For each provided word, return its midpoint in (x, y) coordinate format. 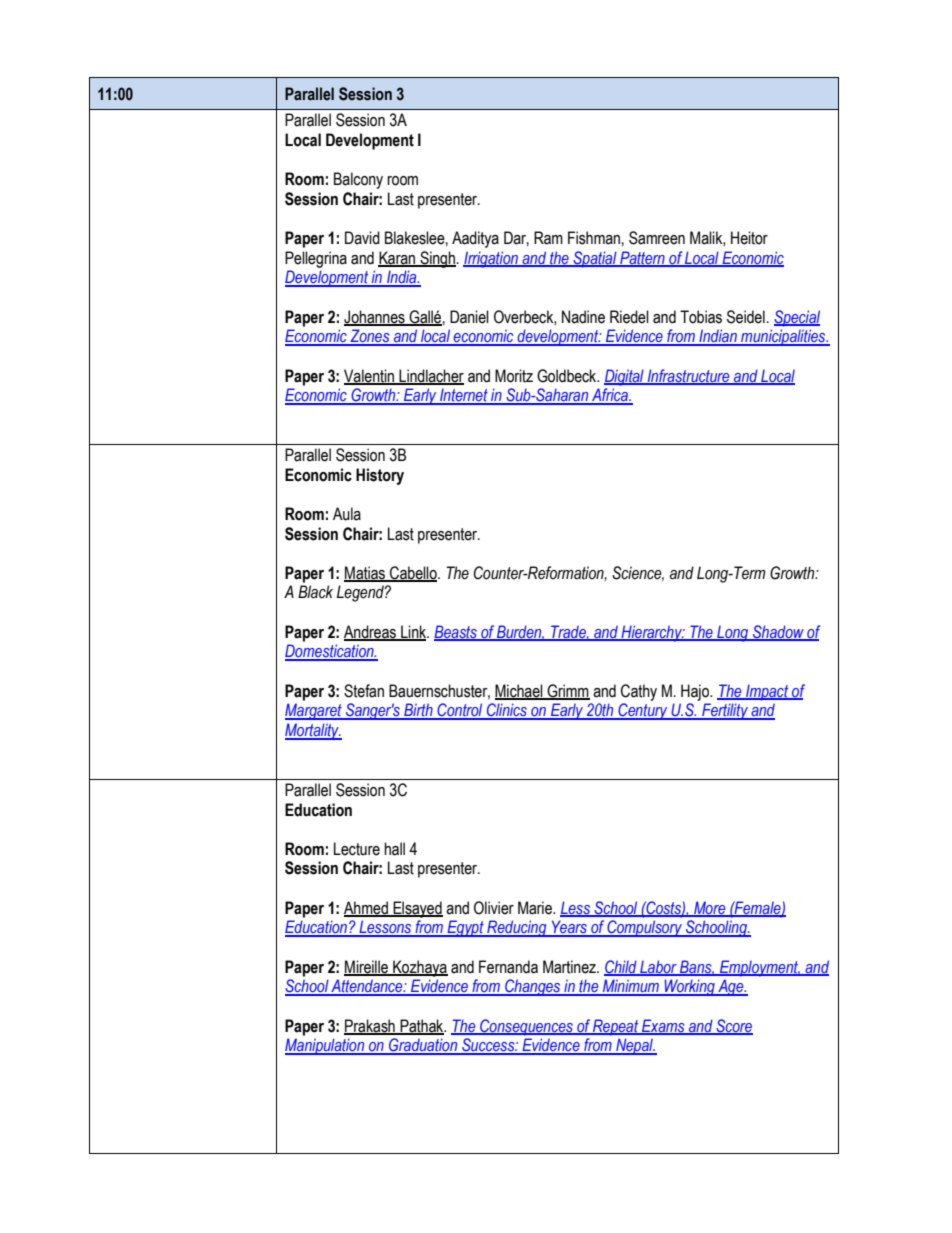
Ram (548, 238)
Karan (398, 258)
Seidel (746, 317)
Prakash (370, 1026)
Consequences (526, 1027)
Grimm (567, 691)
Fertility (725, 711)
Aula (347, 514)
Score (733, 1026)
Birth (418, 711)
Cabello (413, 573)
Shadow (778, 633)
